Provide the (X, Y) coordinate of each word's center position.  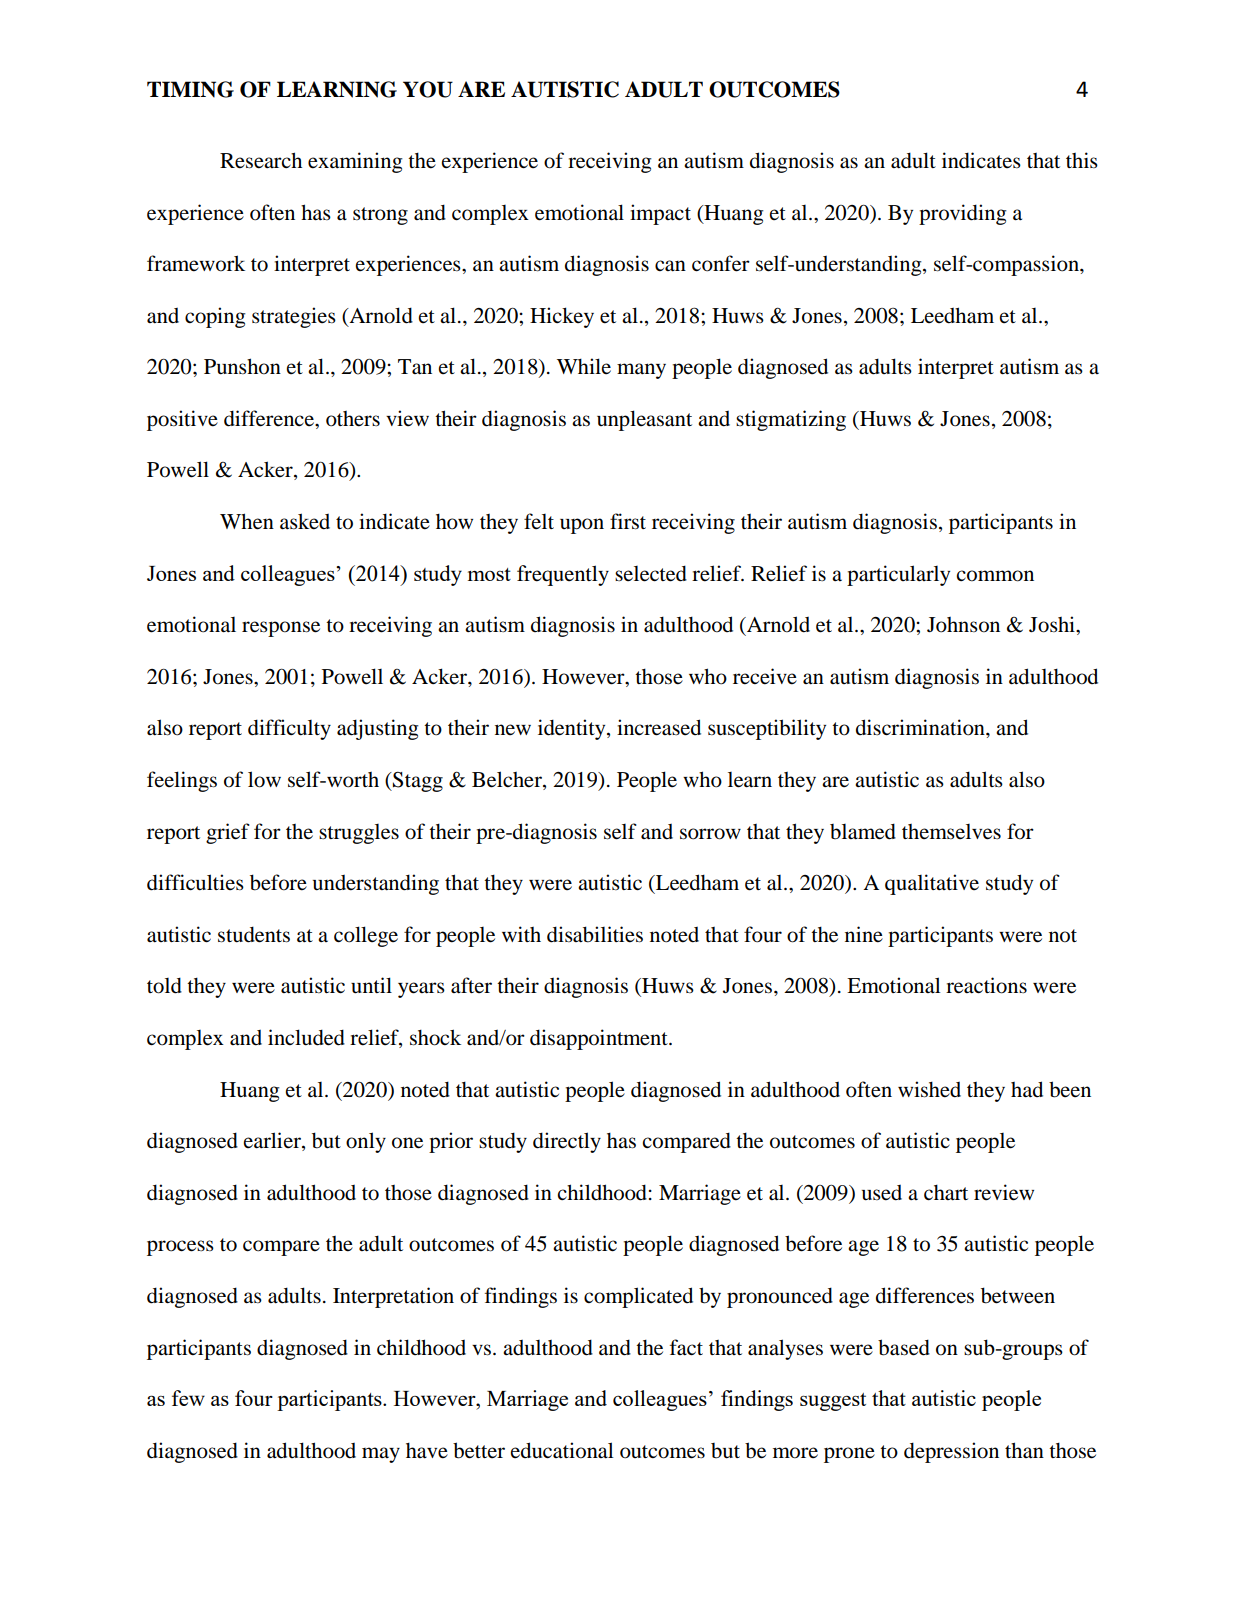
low (264, 779)
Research (261, 160)
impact (660, 214)
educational (562, 1450)
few (188, 1398)
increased (659, 727)
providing (963, 214)
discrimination (921, 727)
